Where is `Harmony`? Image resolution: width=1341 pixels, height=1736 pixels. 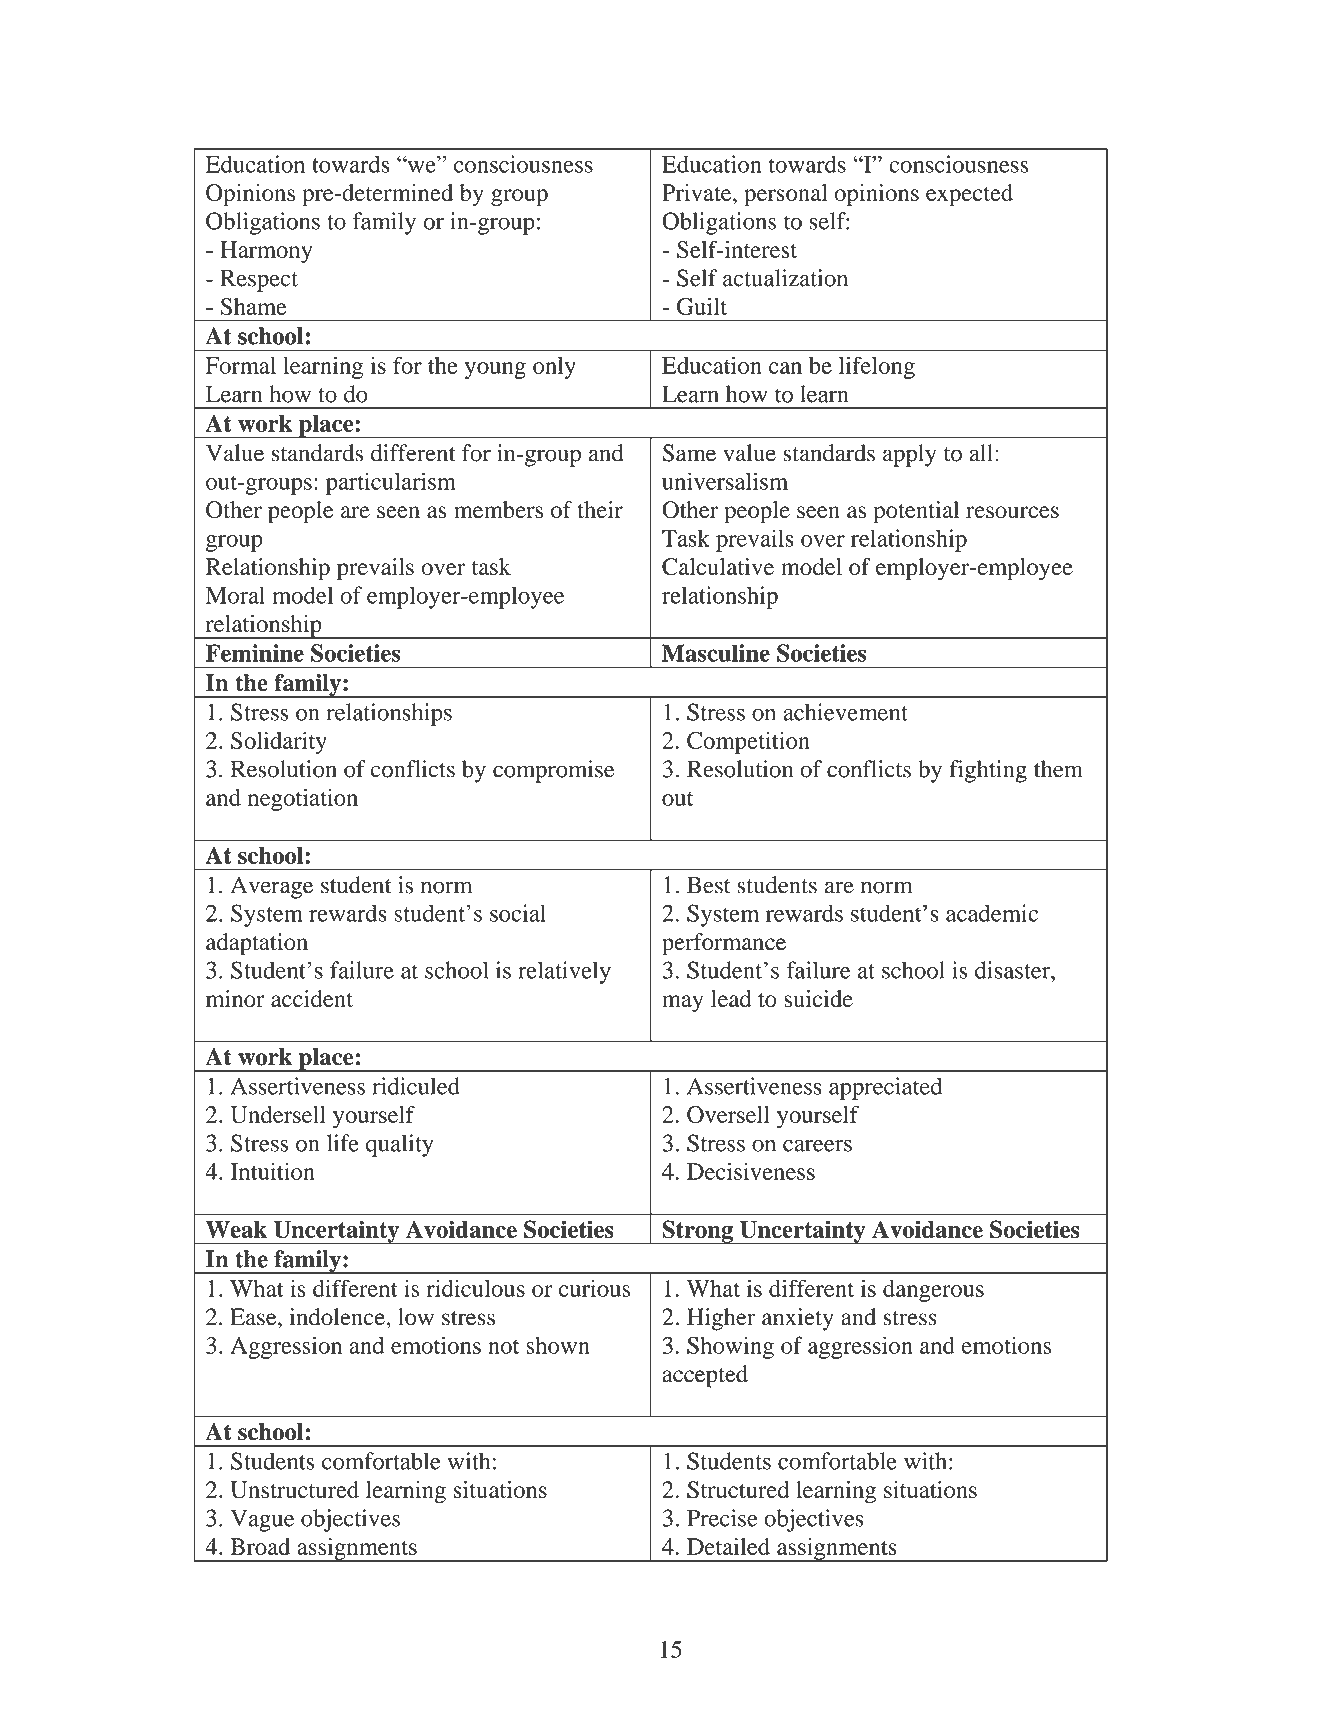
Harmony is located at coordinates (266, 252).
